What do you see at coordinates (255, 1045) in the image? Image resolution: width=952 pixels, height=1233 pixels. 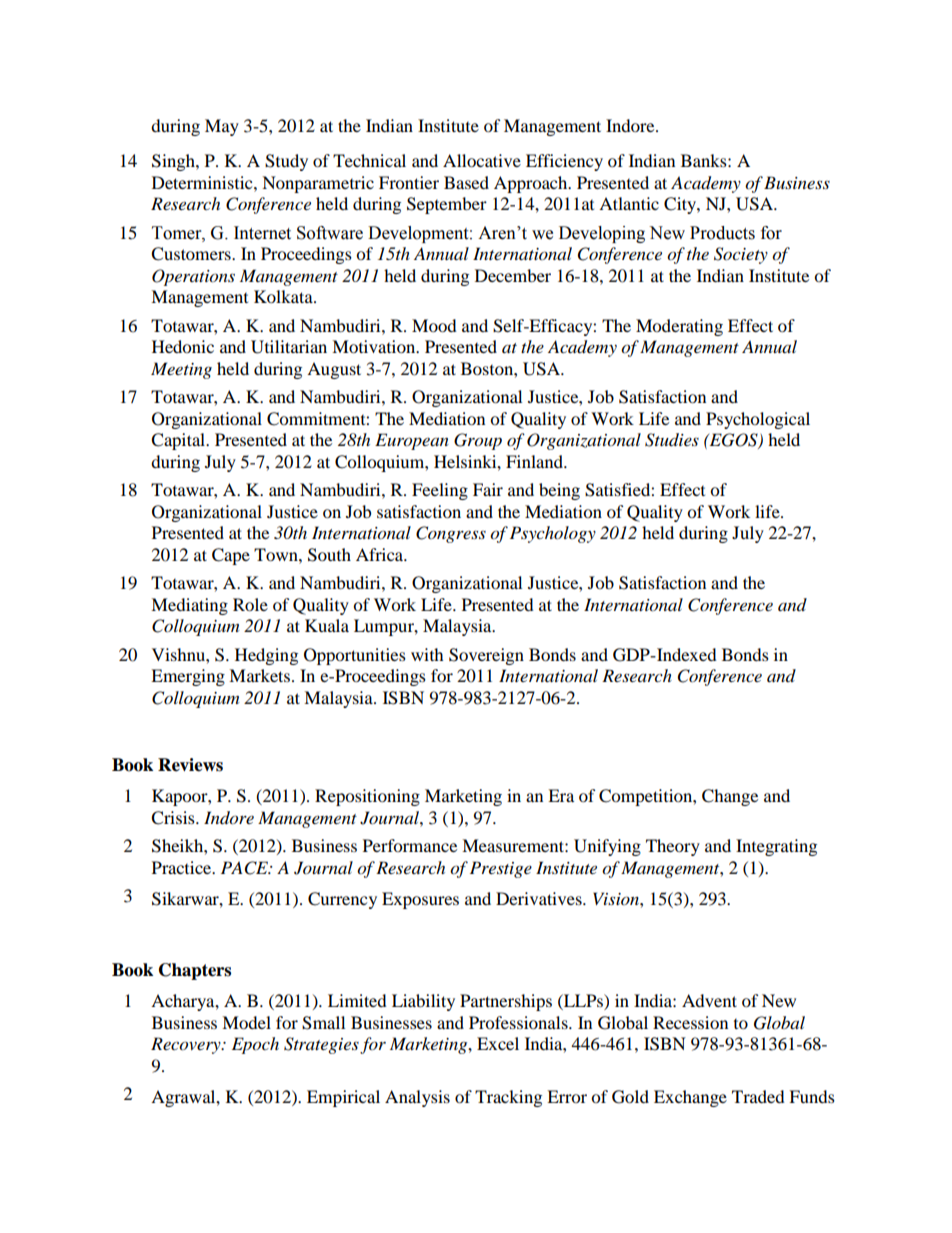 I see `Epoch` at bounding box center [255, 1045].
